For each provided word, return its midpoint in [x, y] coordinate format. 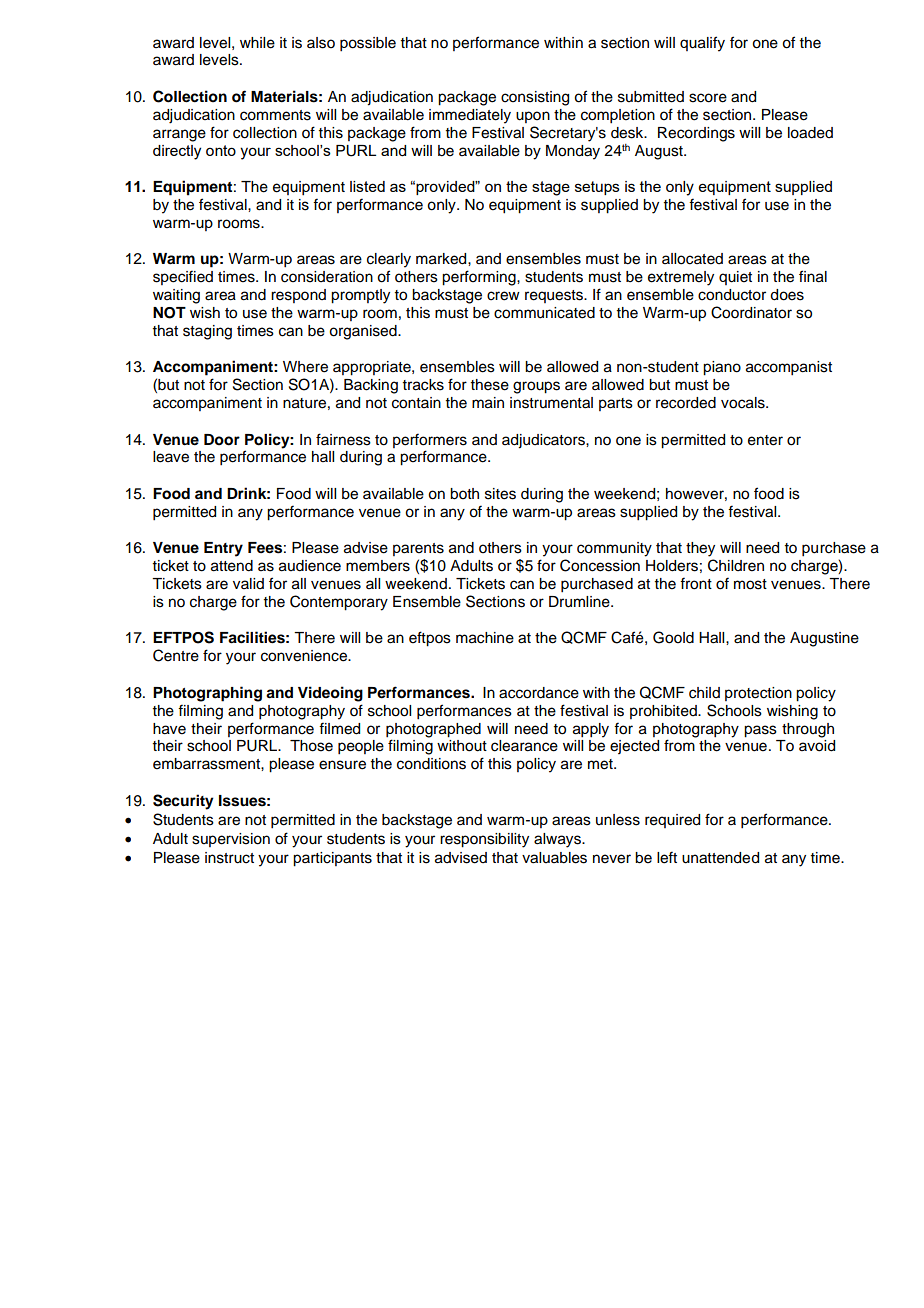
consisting [535, 98]
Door [222, 440]
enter [765, 440]
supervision [231, 840]
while [257, 43]
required [672, 821]
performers [430, 440]
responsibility [484, 840]
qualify [702, 44]
